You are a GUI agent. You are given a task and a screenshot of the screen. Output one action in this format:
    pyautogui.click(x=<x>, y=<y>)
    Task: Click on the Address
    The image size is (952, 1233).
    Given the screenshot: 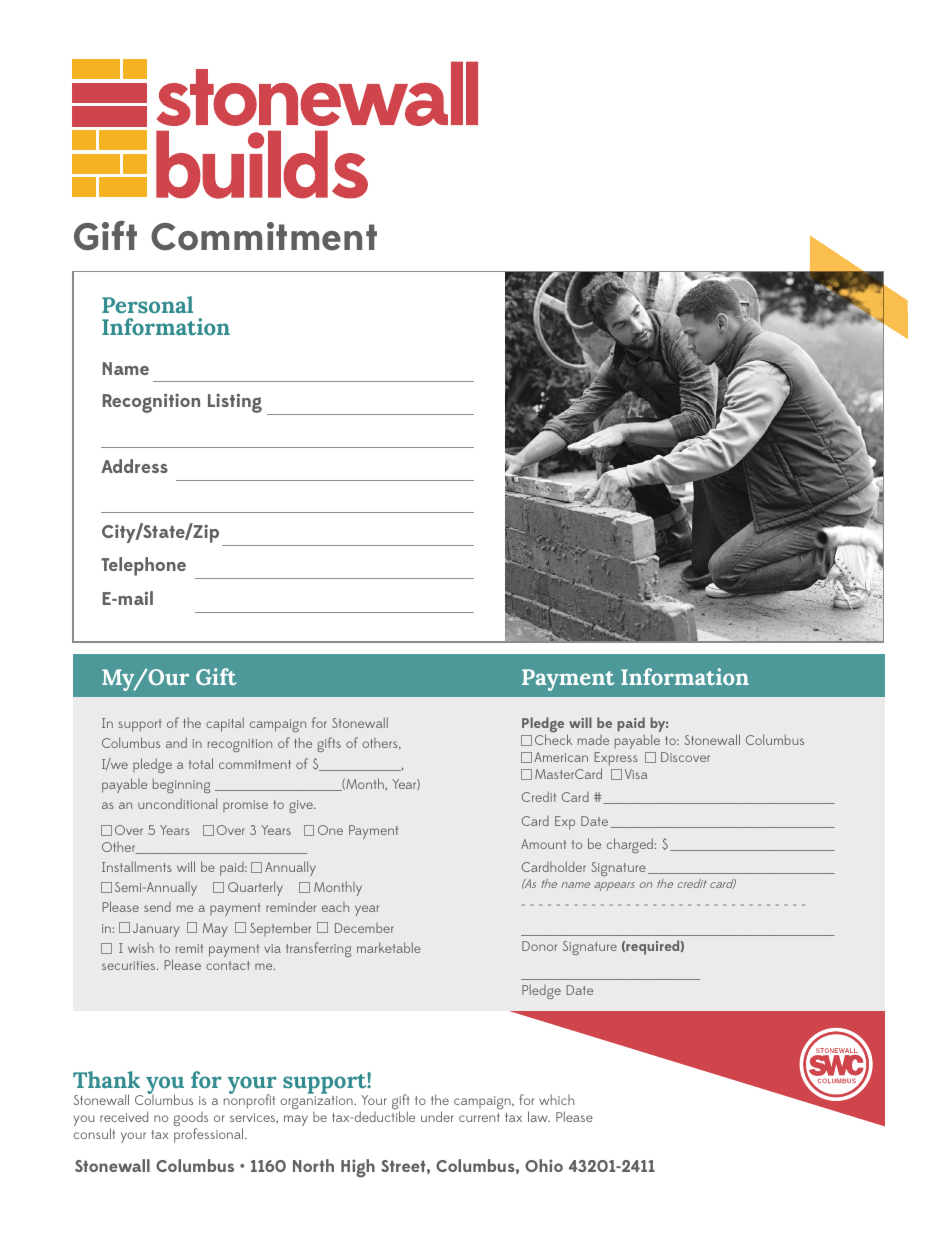 What is the action you would take?
    pyautogui.click(x=134, y=466)
